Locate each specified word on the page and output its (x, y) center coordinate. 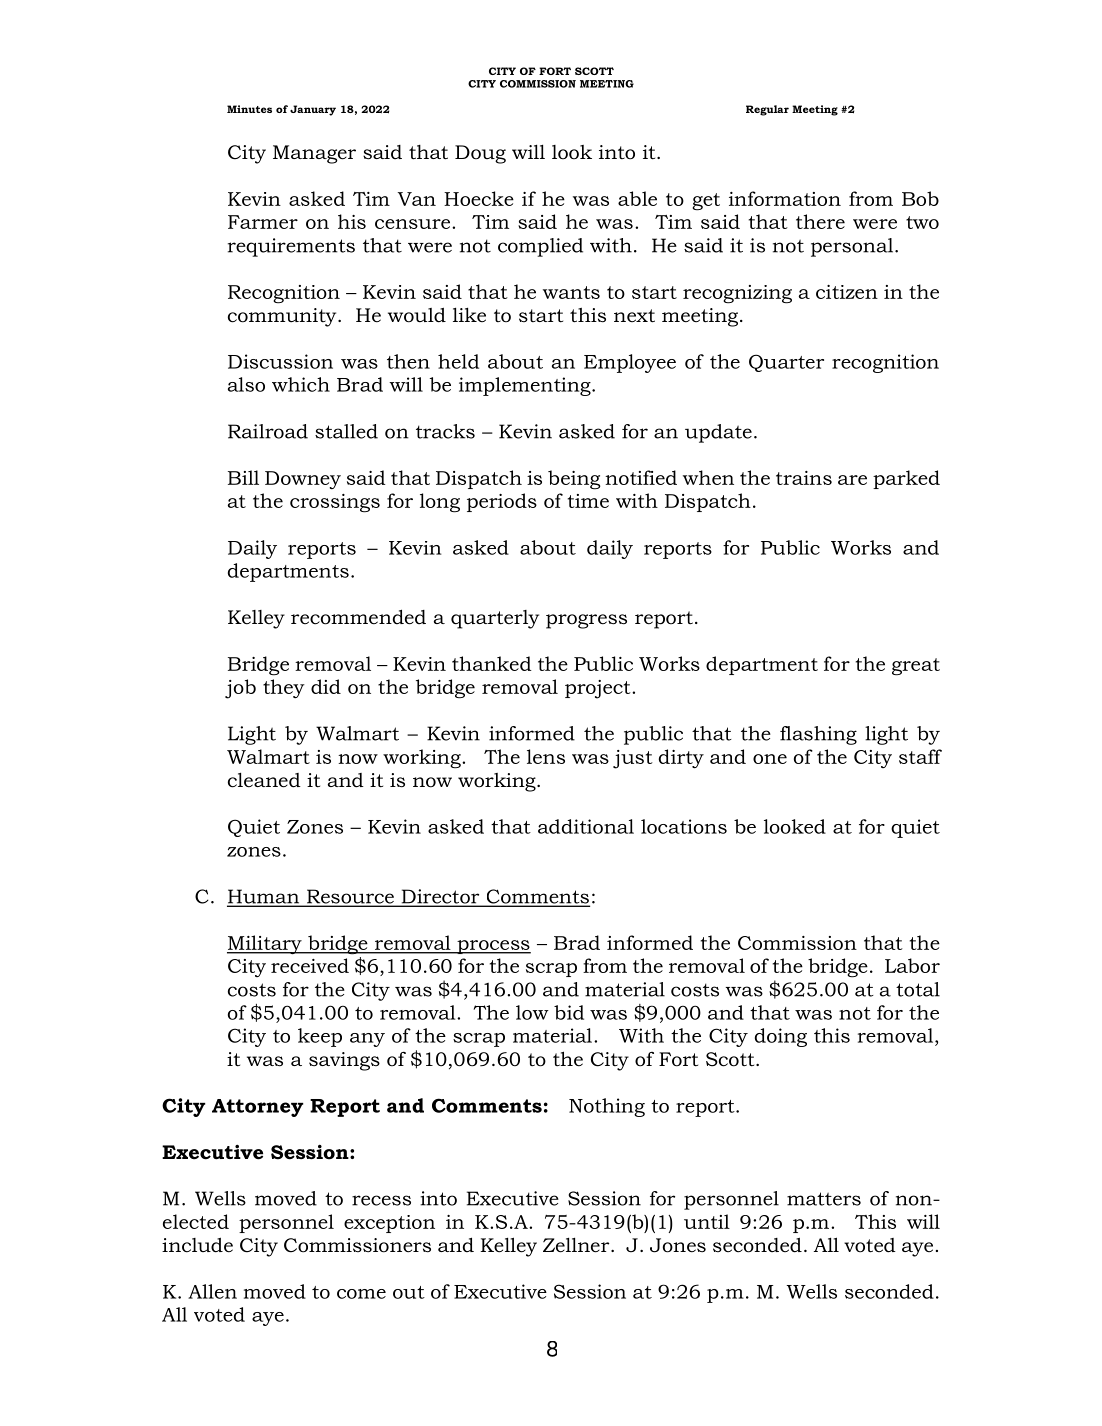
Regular (767, 110)
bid (569, 1012)
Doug (480, 154)
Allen (212, 1291)
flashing (818, 735)
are (852, 480)
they (284, 688)
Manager (314, 154)
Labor (912, 965)
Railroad (268, 431)
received (310, 965)
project (599, 689)
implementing (526, 386)
